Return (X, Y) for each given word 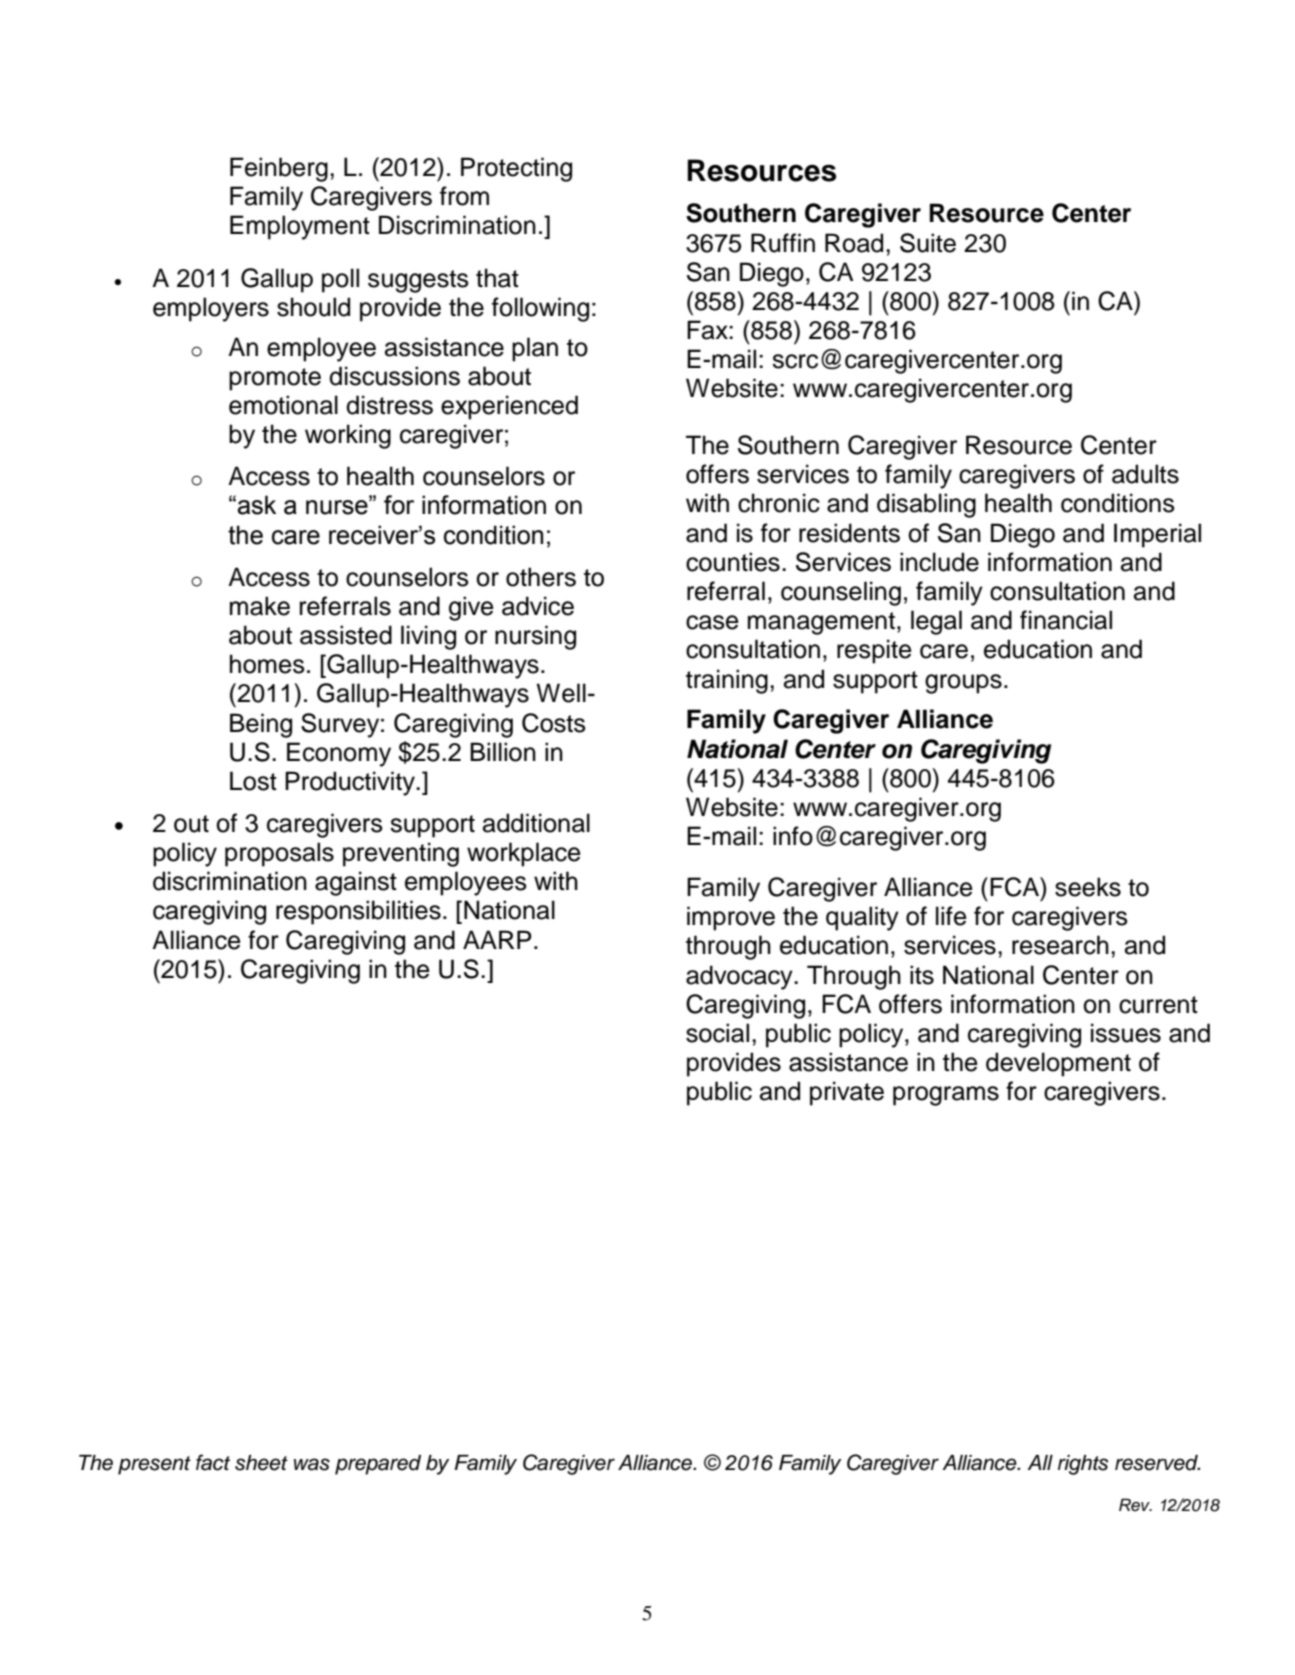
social (717, 1033)
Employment (300, 227)
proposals (279, 854)
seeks (1088, 887)
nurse (338, 507)
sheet (261, 1463)
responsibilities (358, 912)
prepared (378, 1465)
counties (733, 562)
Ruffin (783, 243)
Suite (928, 243)
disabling (926, 505)
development (1058, 1064)
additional (536, 823)
